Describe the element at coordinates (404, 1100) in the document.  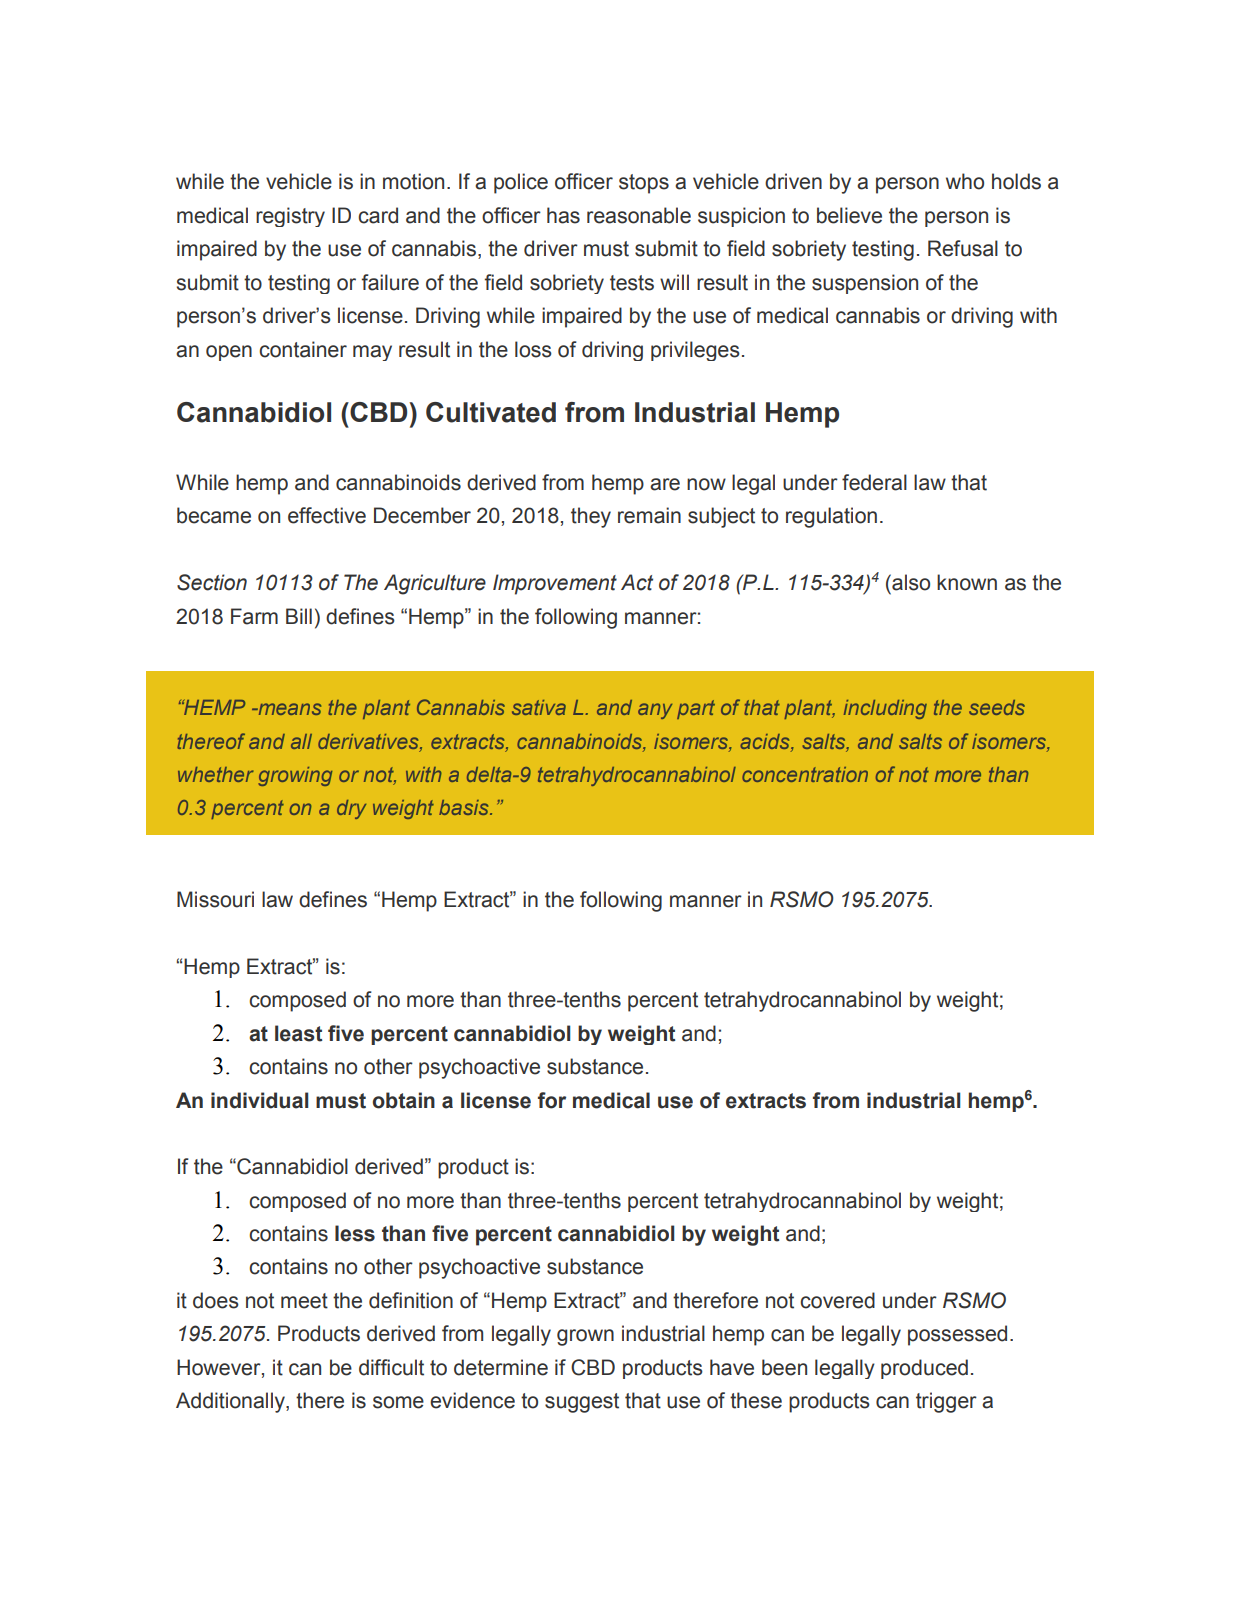
I see `obtain` at that location.
